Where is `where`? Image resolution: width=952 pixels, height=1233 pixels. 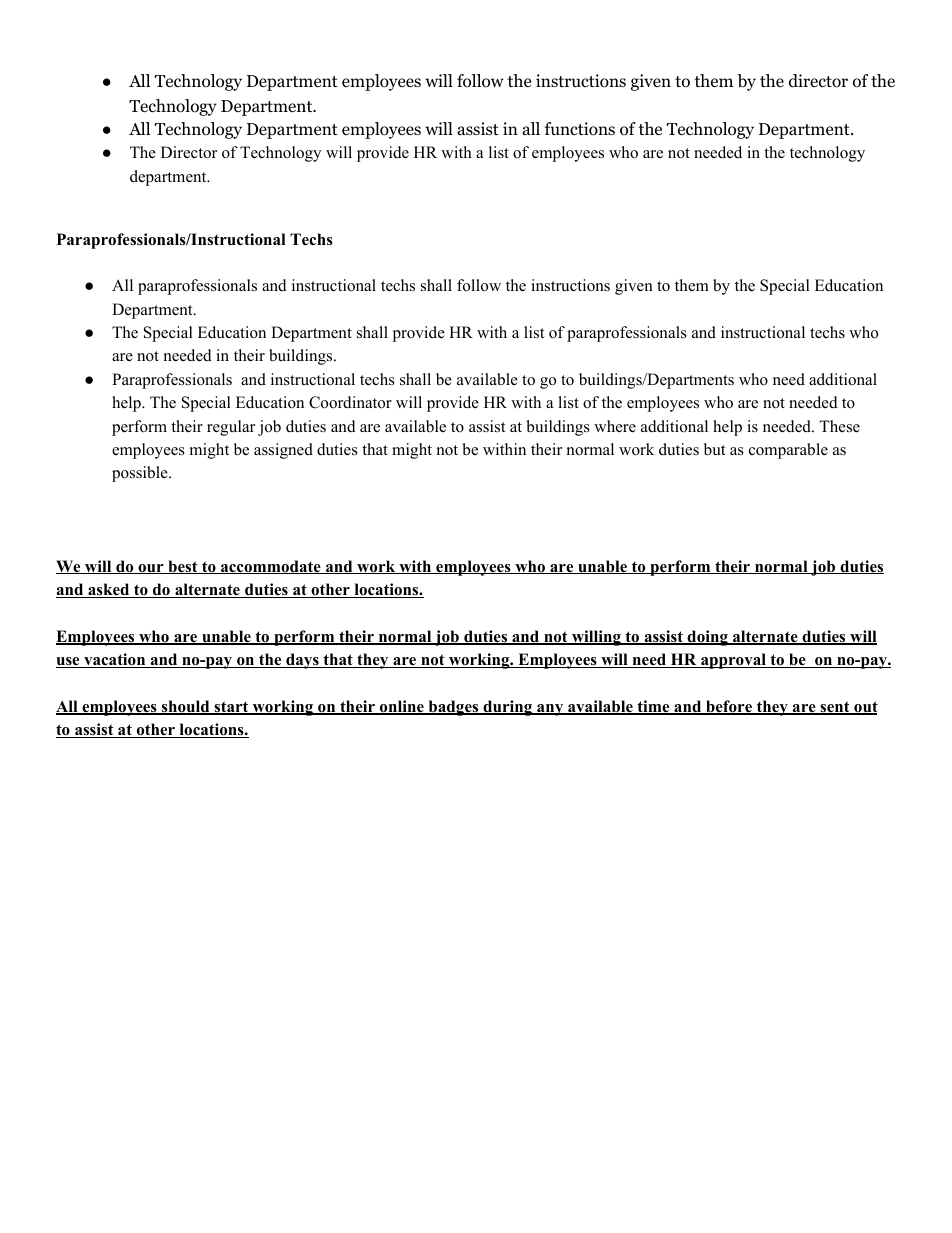
where is located at coordinates (615, 426).
